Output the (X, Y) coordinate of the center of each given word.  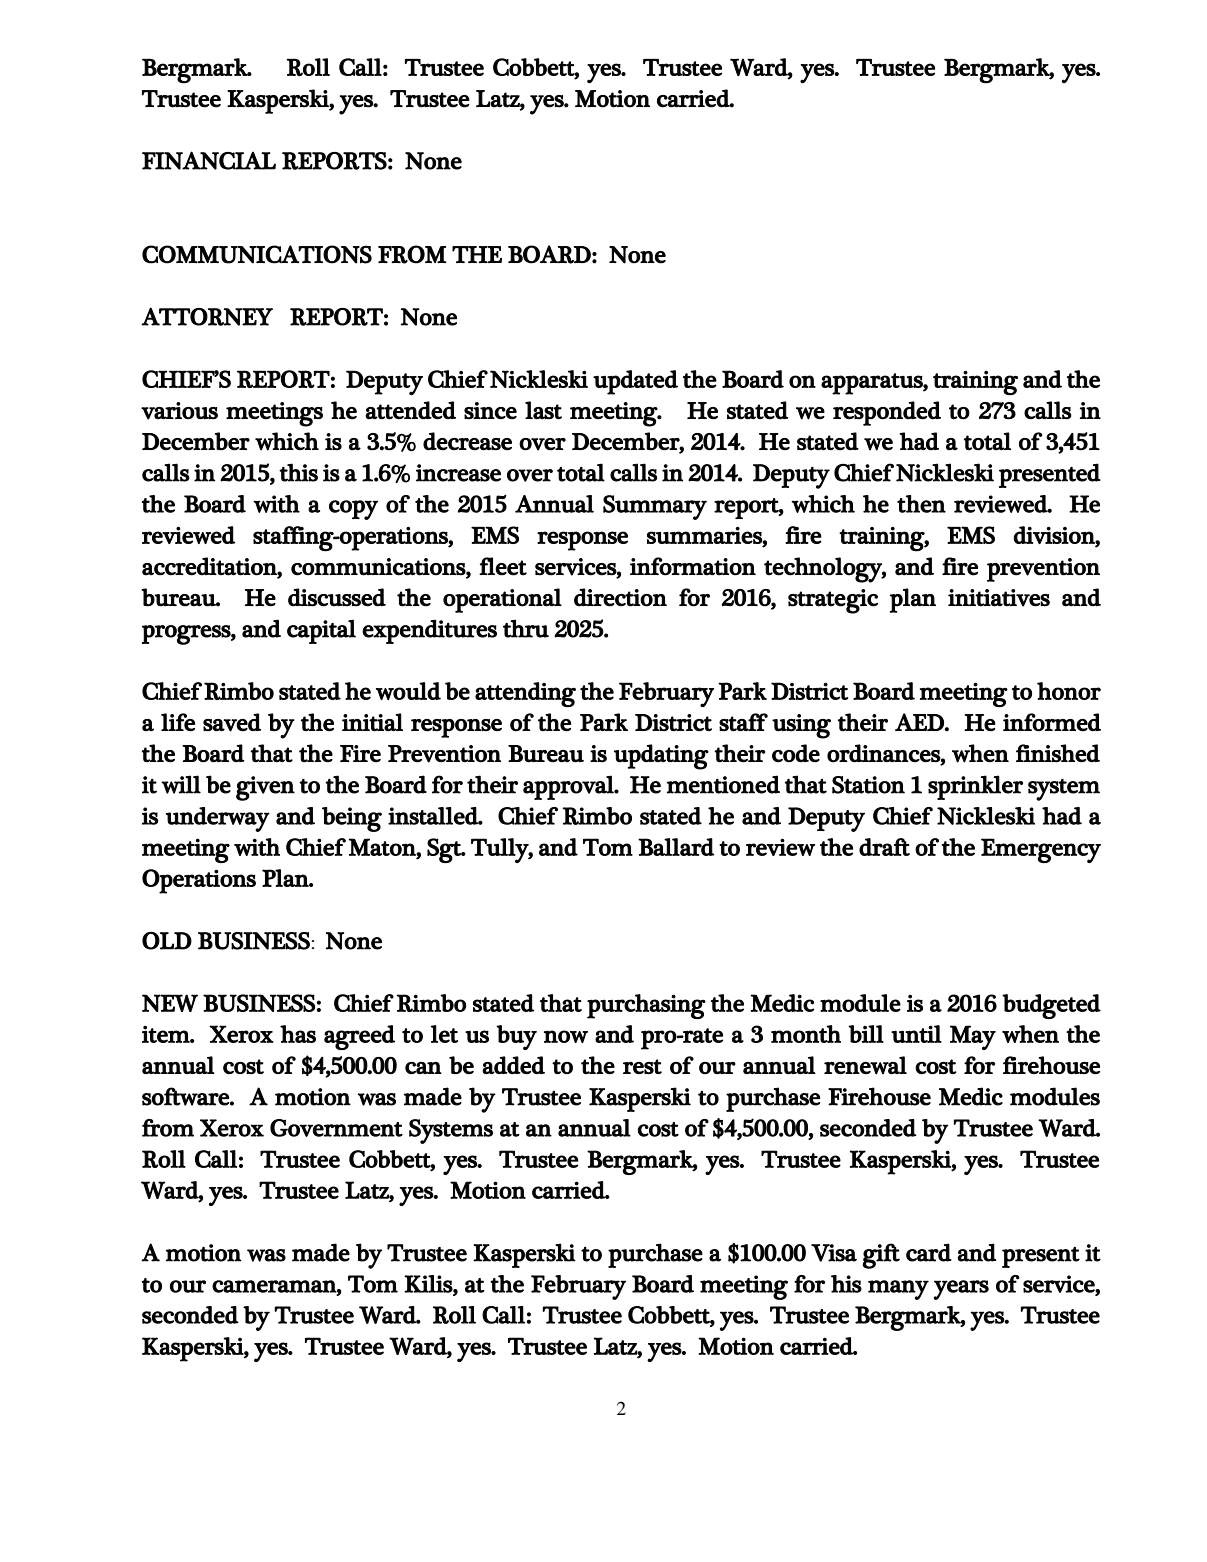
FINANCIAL (209, 160)
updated (635, 382)
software (186, 1096)
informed (1052, 722)
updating (661, 757)
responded (887, 413)
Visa (834, 1253)
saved (232, 722)
